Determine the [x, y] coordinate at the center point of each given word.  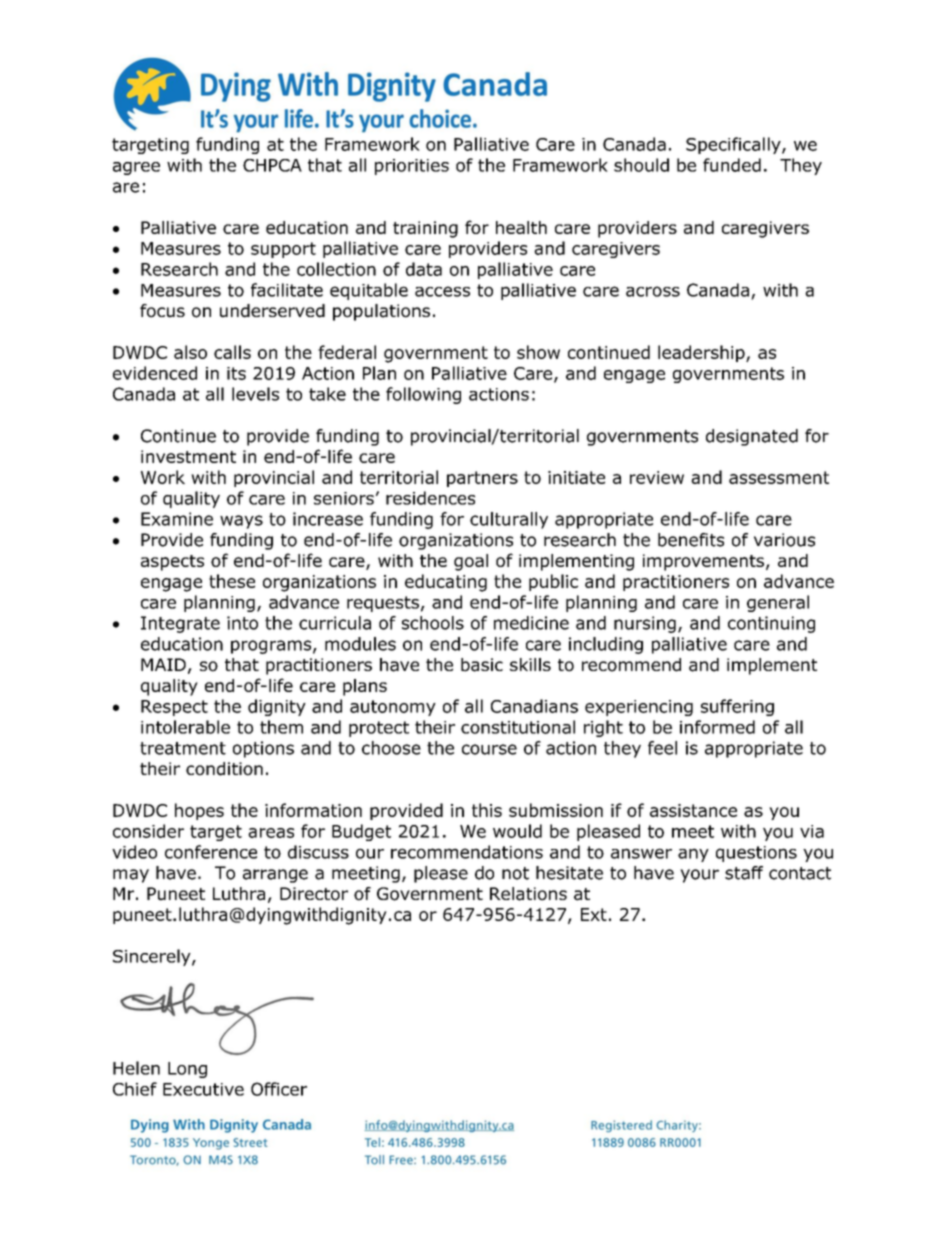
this [487, 810]
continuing [771, 624]
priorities [412, 167]
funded [732, 165]
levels [255, 394]
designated [752, 437]
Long [187, 1070]
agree [136, 168]
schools [433, 623]
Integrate [180, 624]
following [423, 395]
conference [211, 852]
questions [756, 854]
